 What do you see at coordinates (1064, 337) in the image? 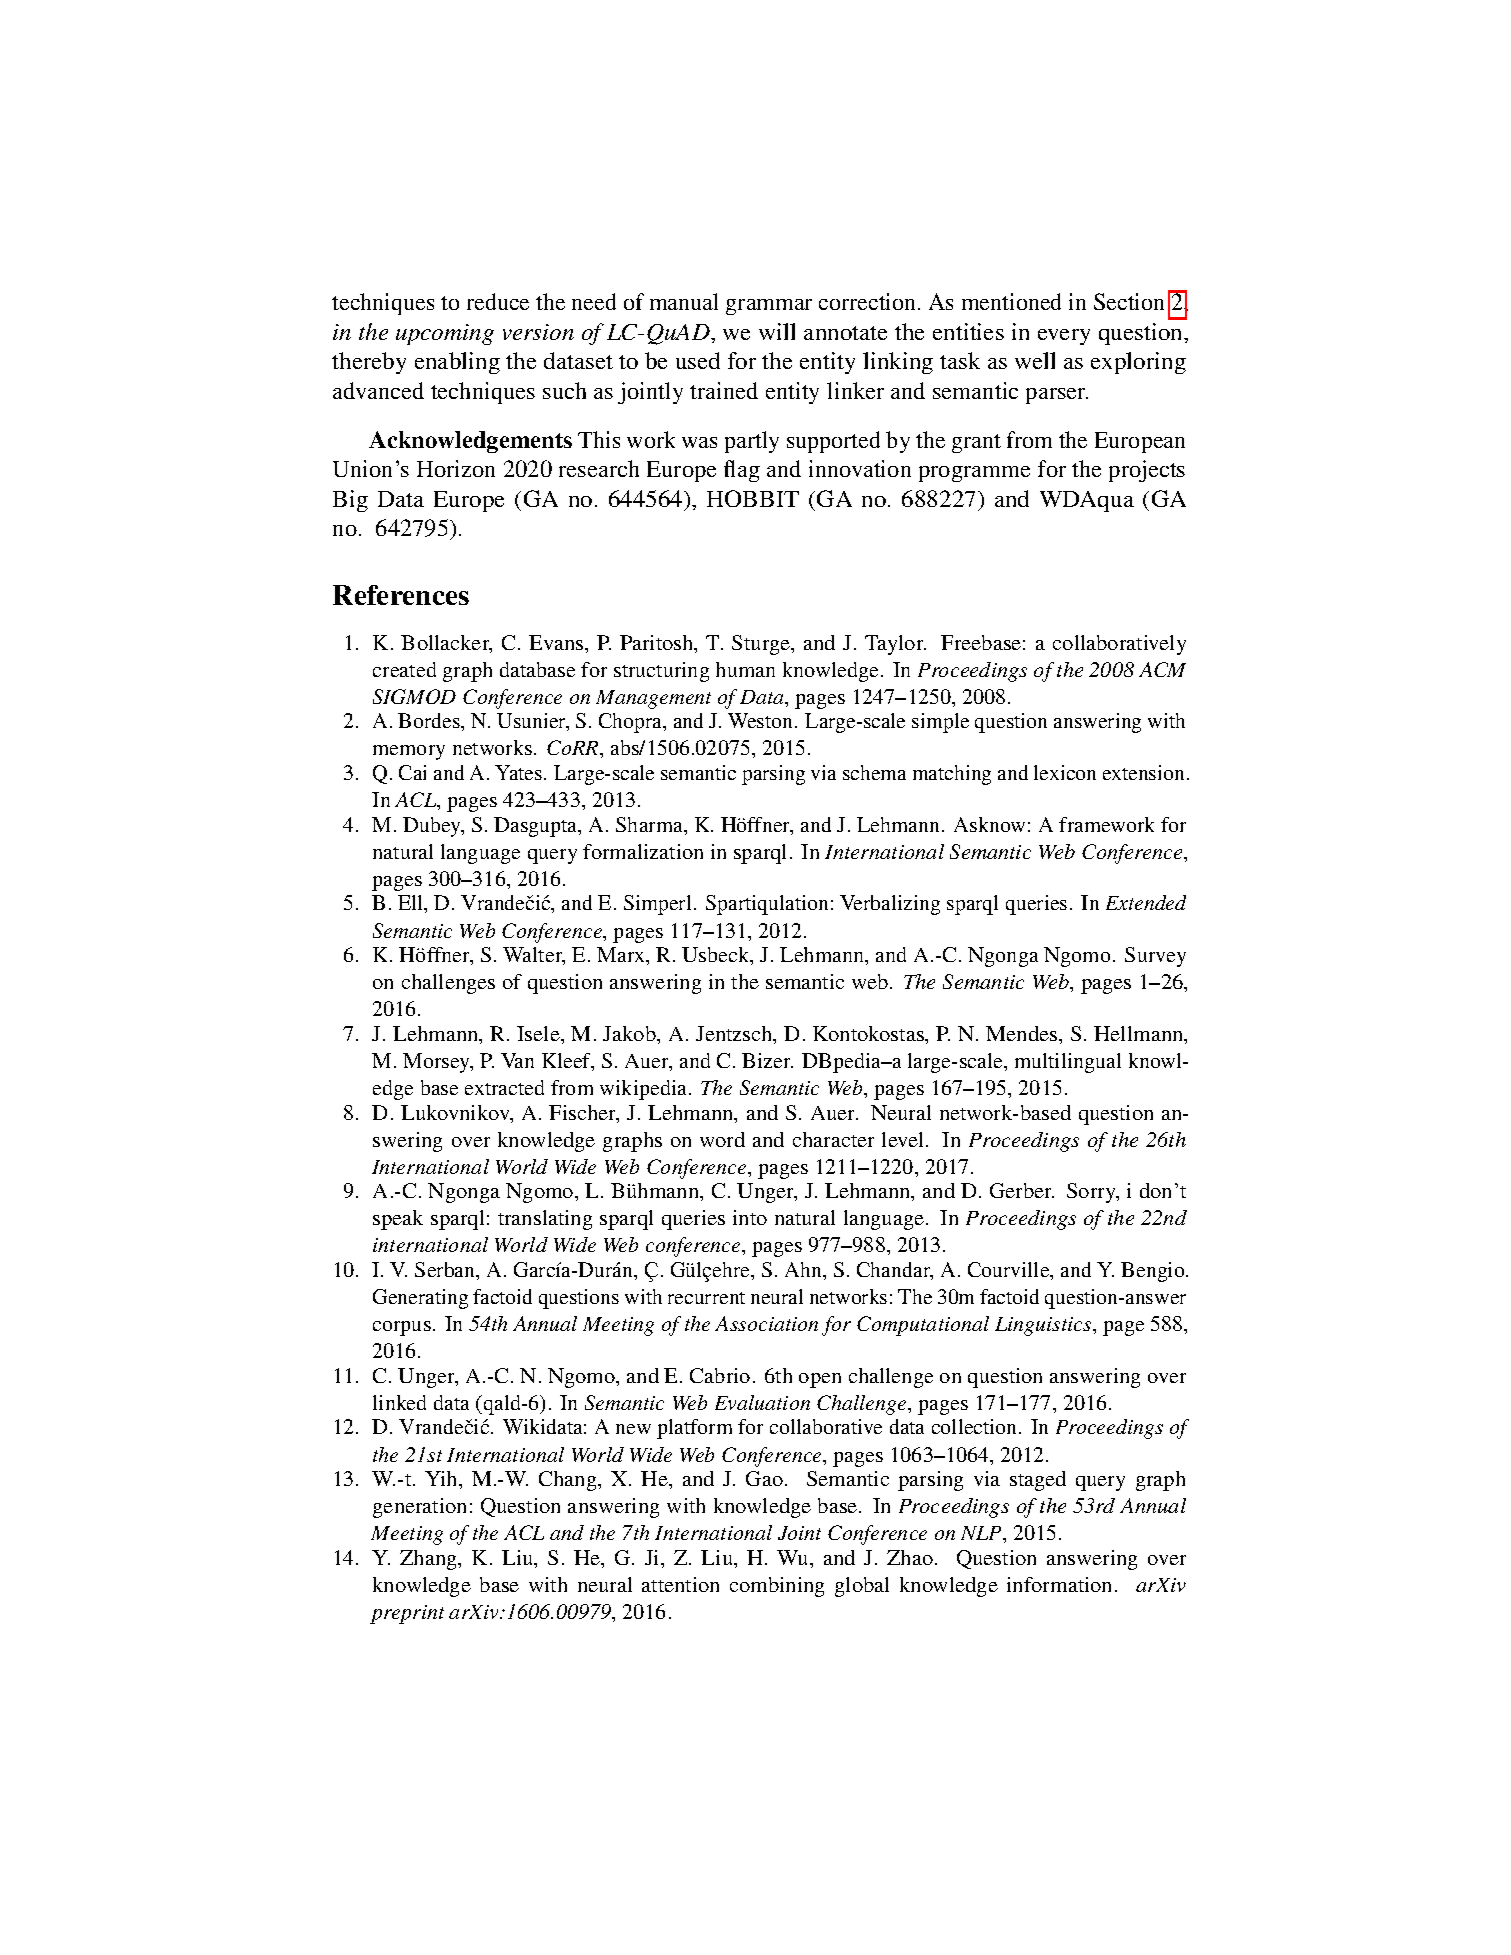
I see `every` at bounding box center [1064, 337].
